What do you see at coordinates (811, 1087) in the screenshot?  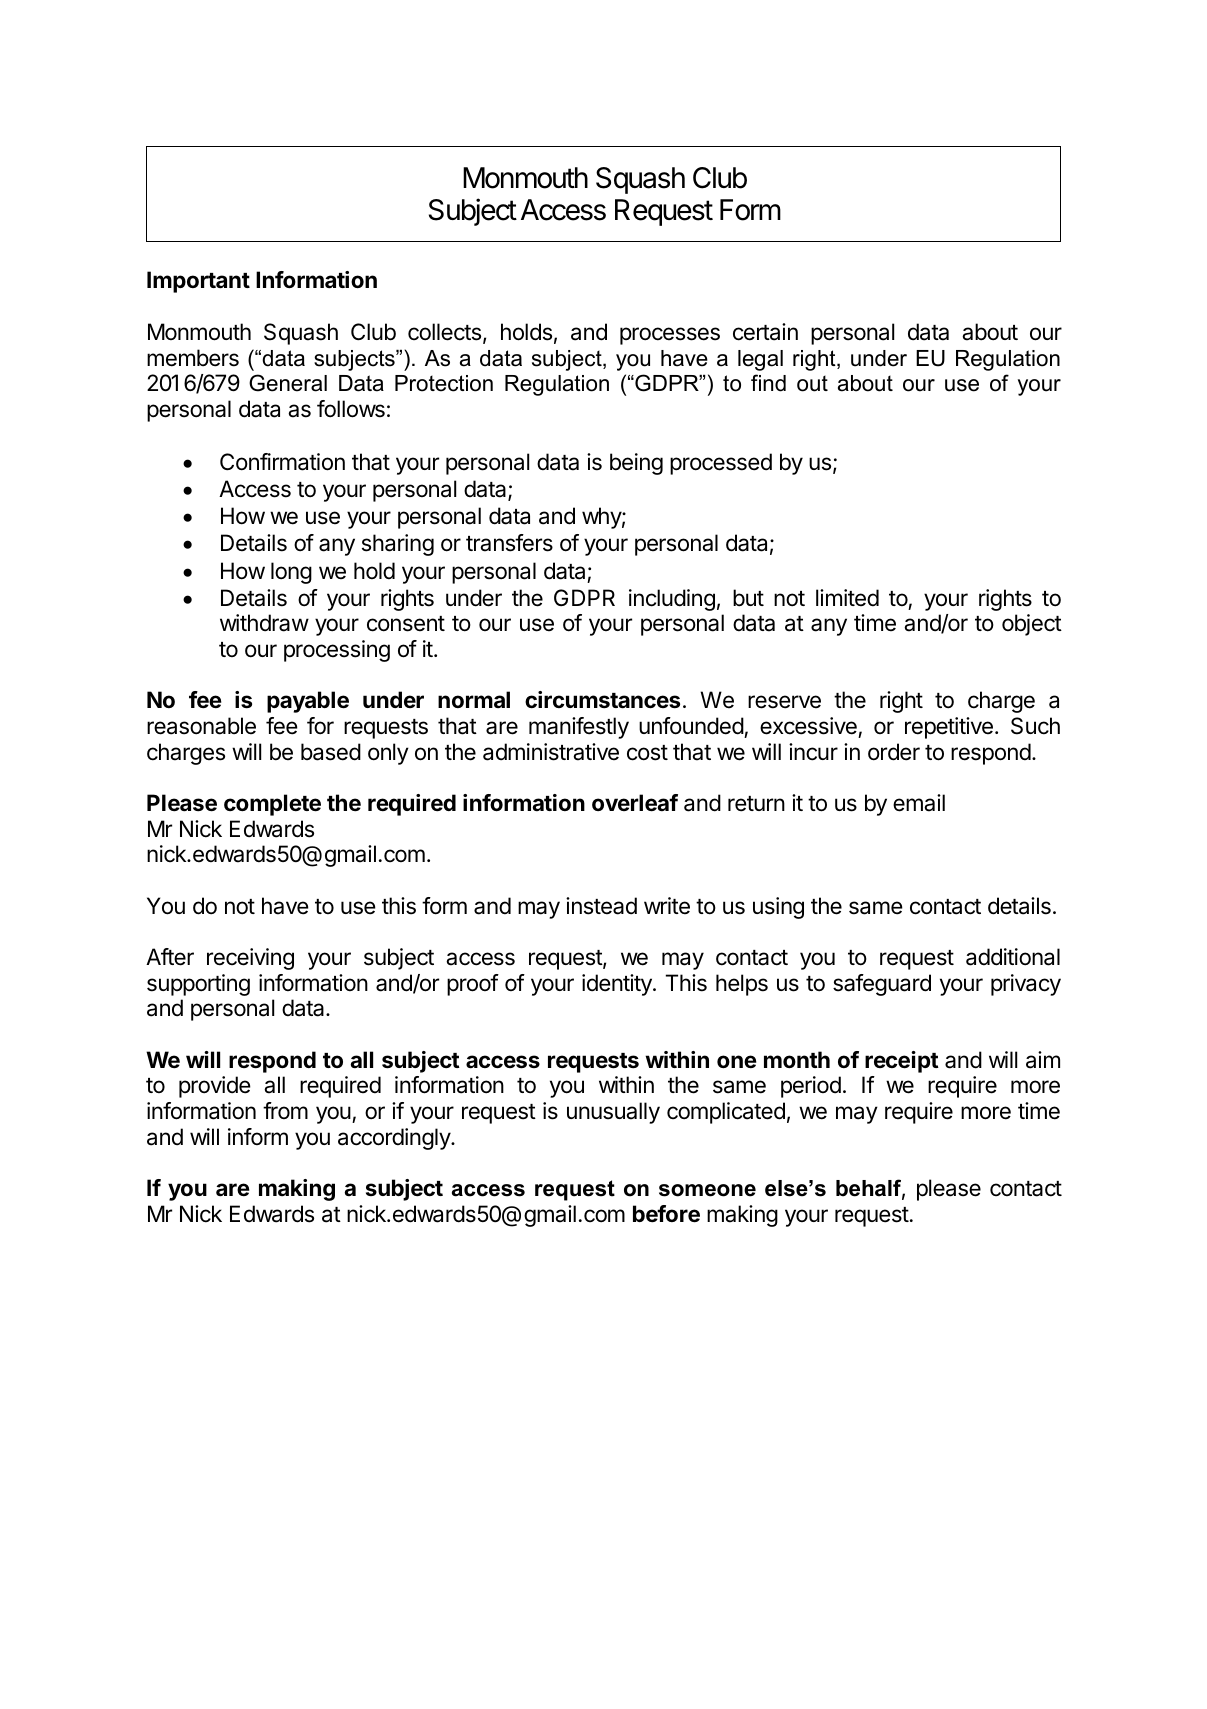 I see `period` at bounding box center [811, 1087].
